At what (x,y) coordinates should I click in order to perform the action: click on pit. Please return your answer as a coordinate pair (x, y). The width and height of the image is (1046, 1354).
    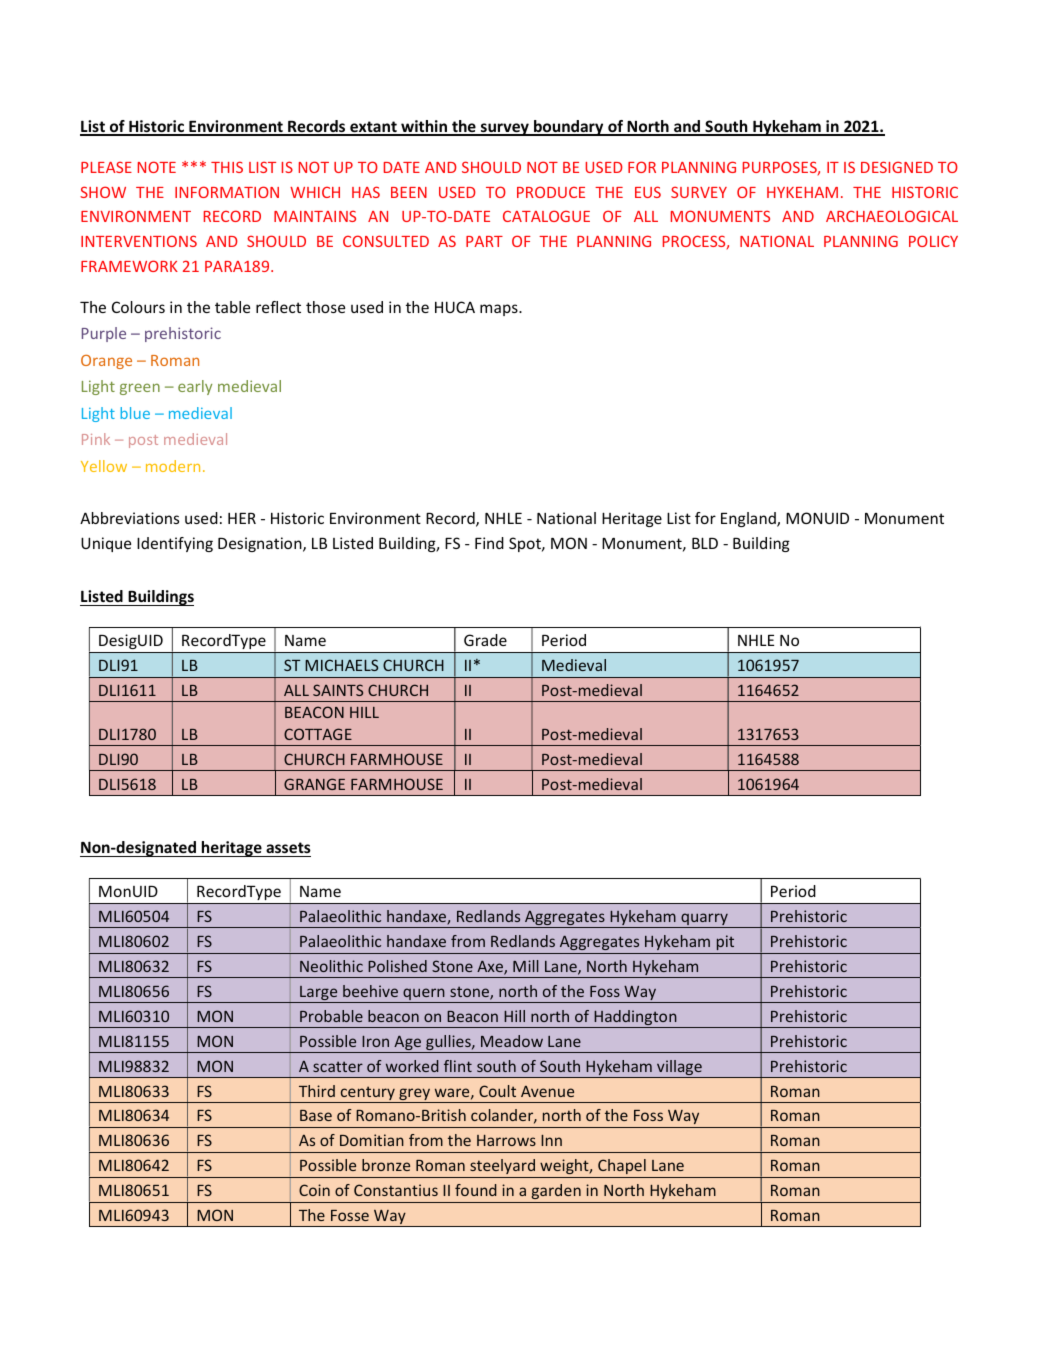
    Looking at the image, I should click on (725, 942).
